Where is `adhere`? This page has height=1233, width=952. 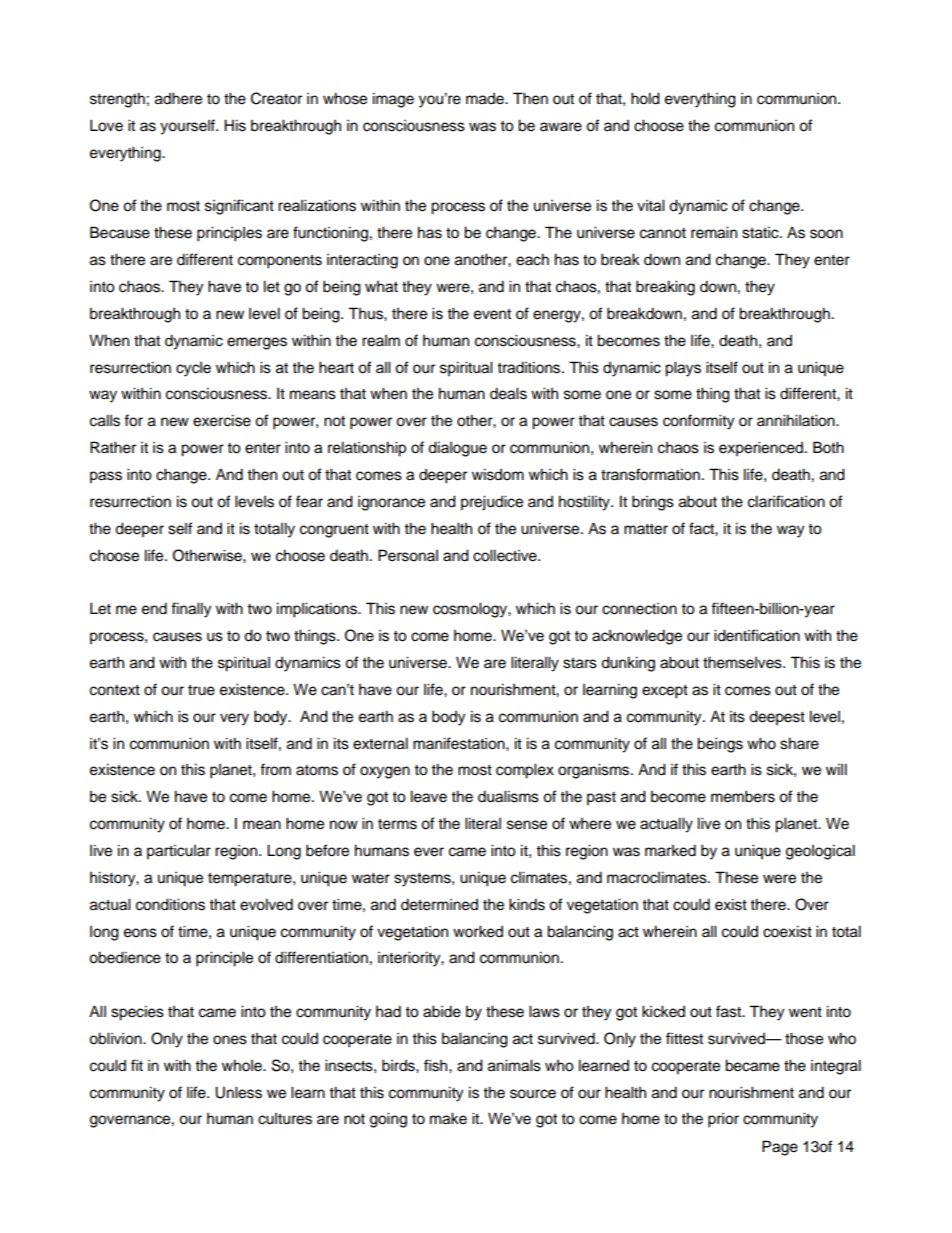 adhere is located at coordinates (178, 98).
